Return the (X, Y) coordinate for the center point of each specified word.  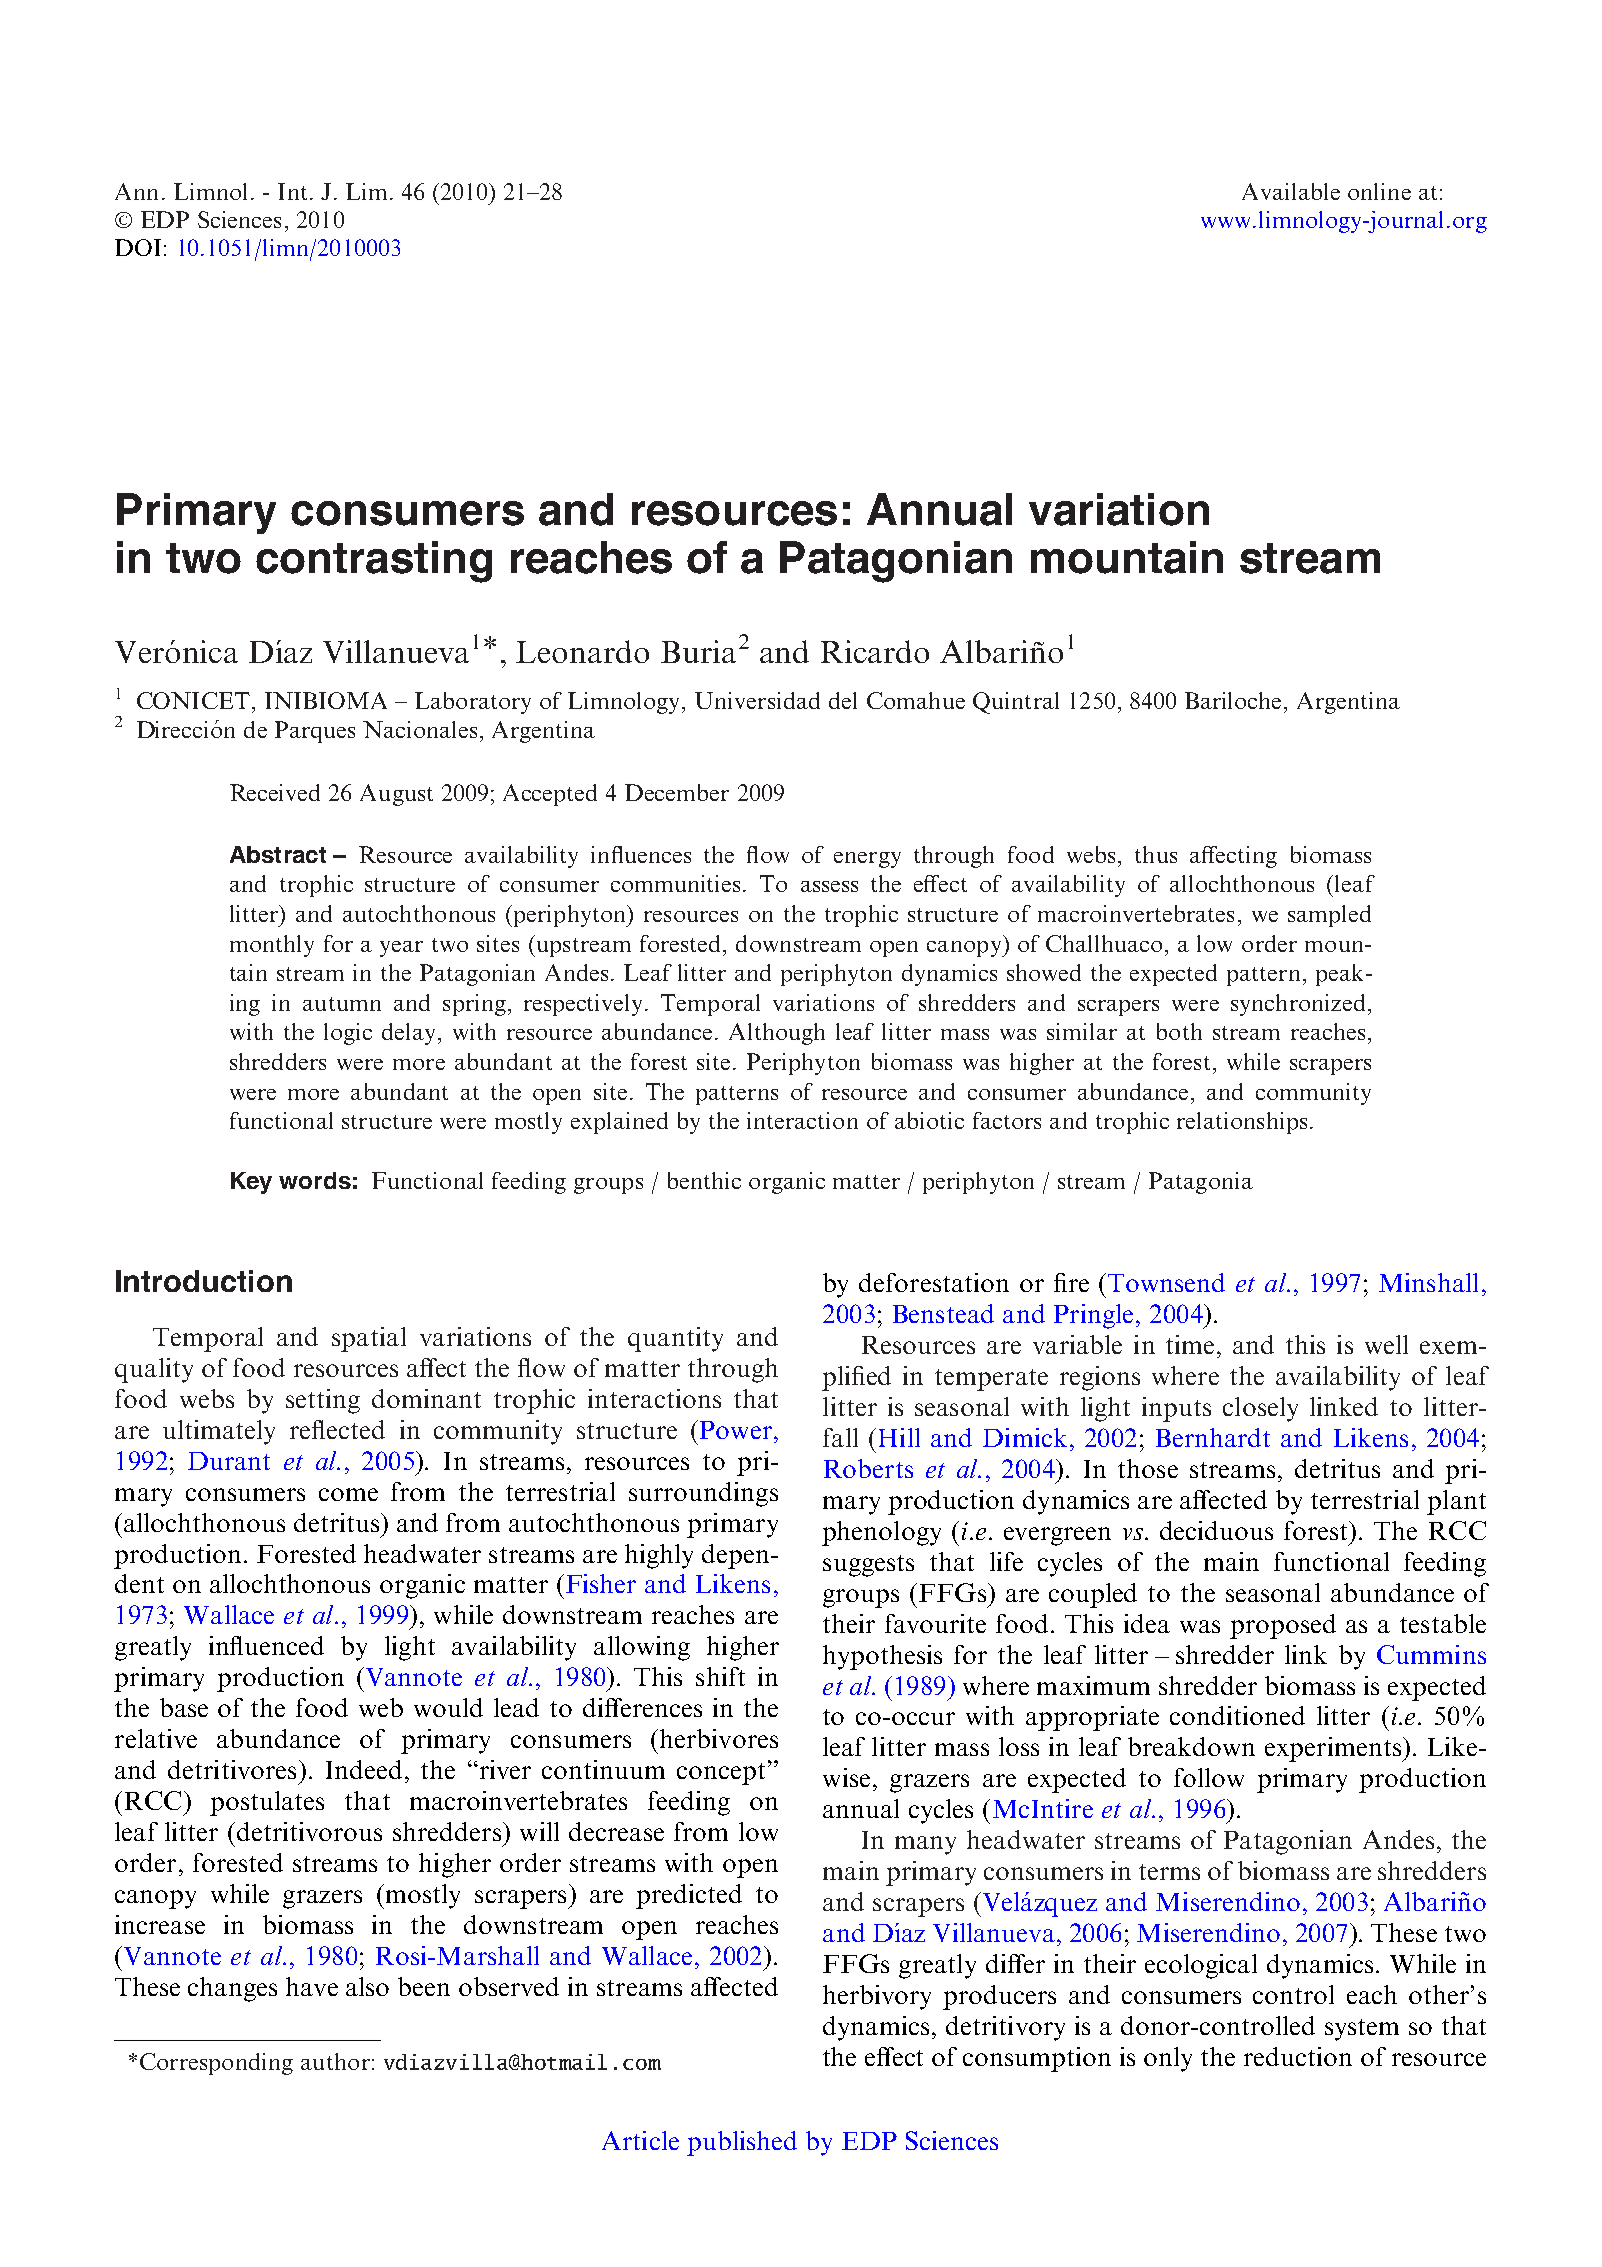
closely (1260, 1409)
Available (1291, 191)
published (742, 2143)
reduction (1298, 2056)
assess (829, 886)
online (1379, 191)
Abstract (278, 854)
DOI (138, 247)
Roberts (868, 1468)
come (348, 1494)
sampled (1329, 916)
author (335, 2061)
